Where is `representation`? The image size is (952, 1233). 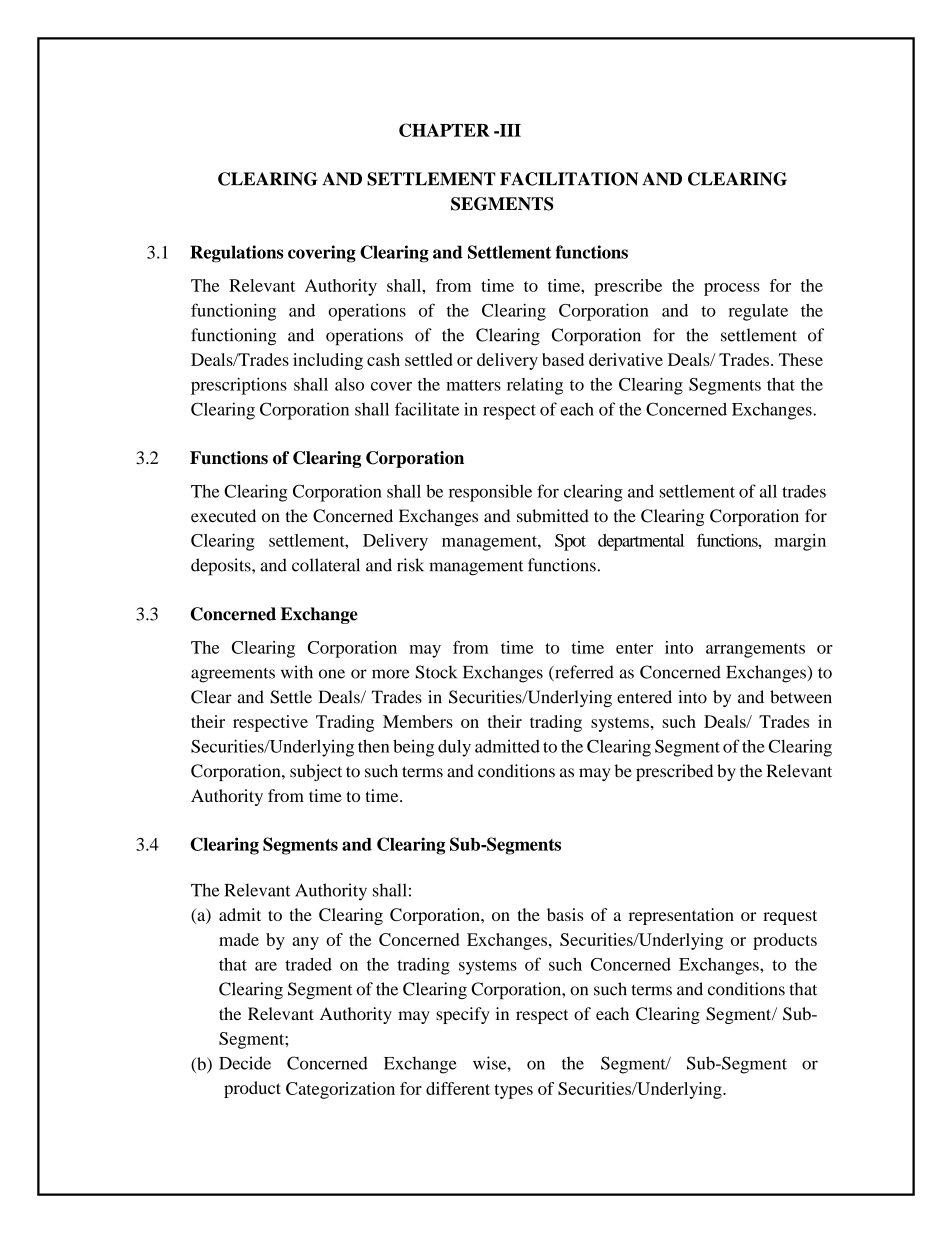 representation is located at coordinates (681, 916).
